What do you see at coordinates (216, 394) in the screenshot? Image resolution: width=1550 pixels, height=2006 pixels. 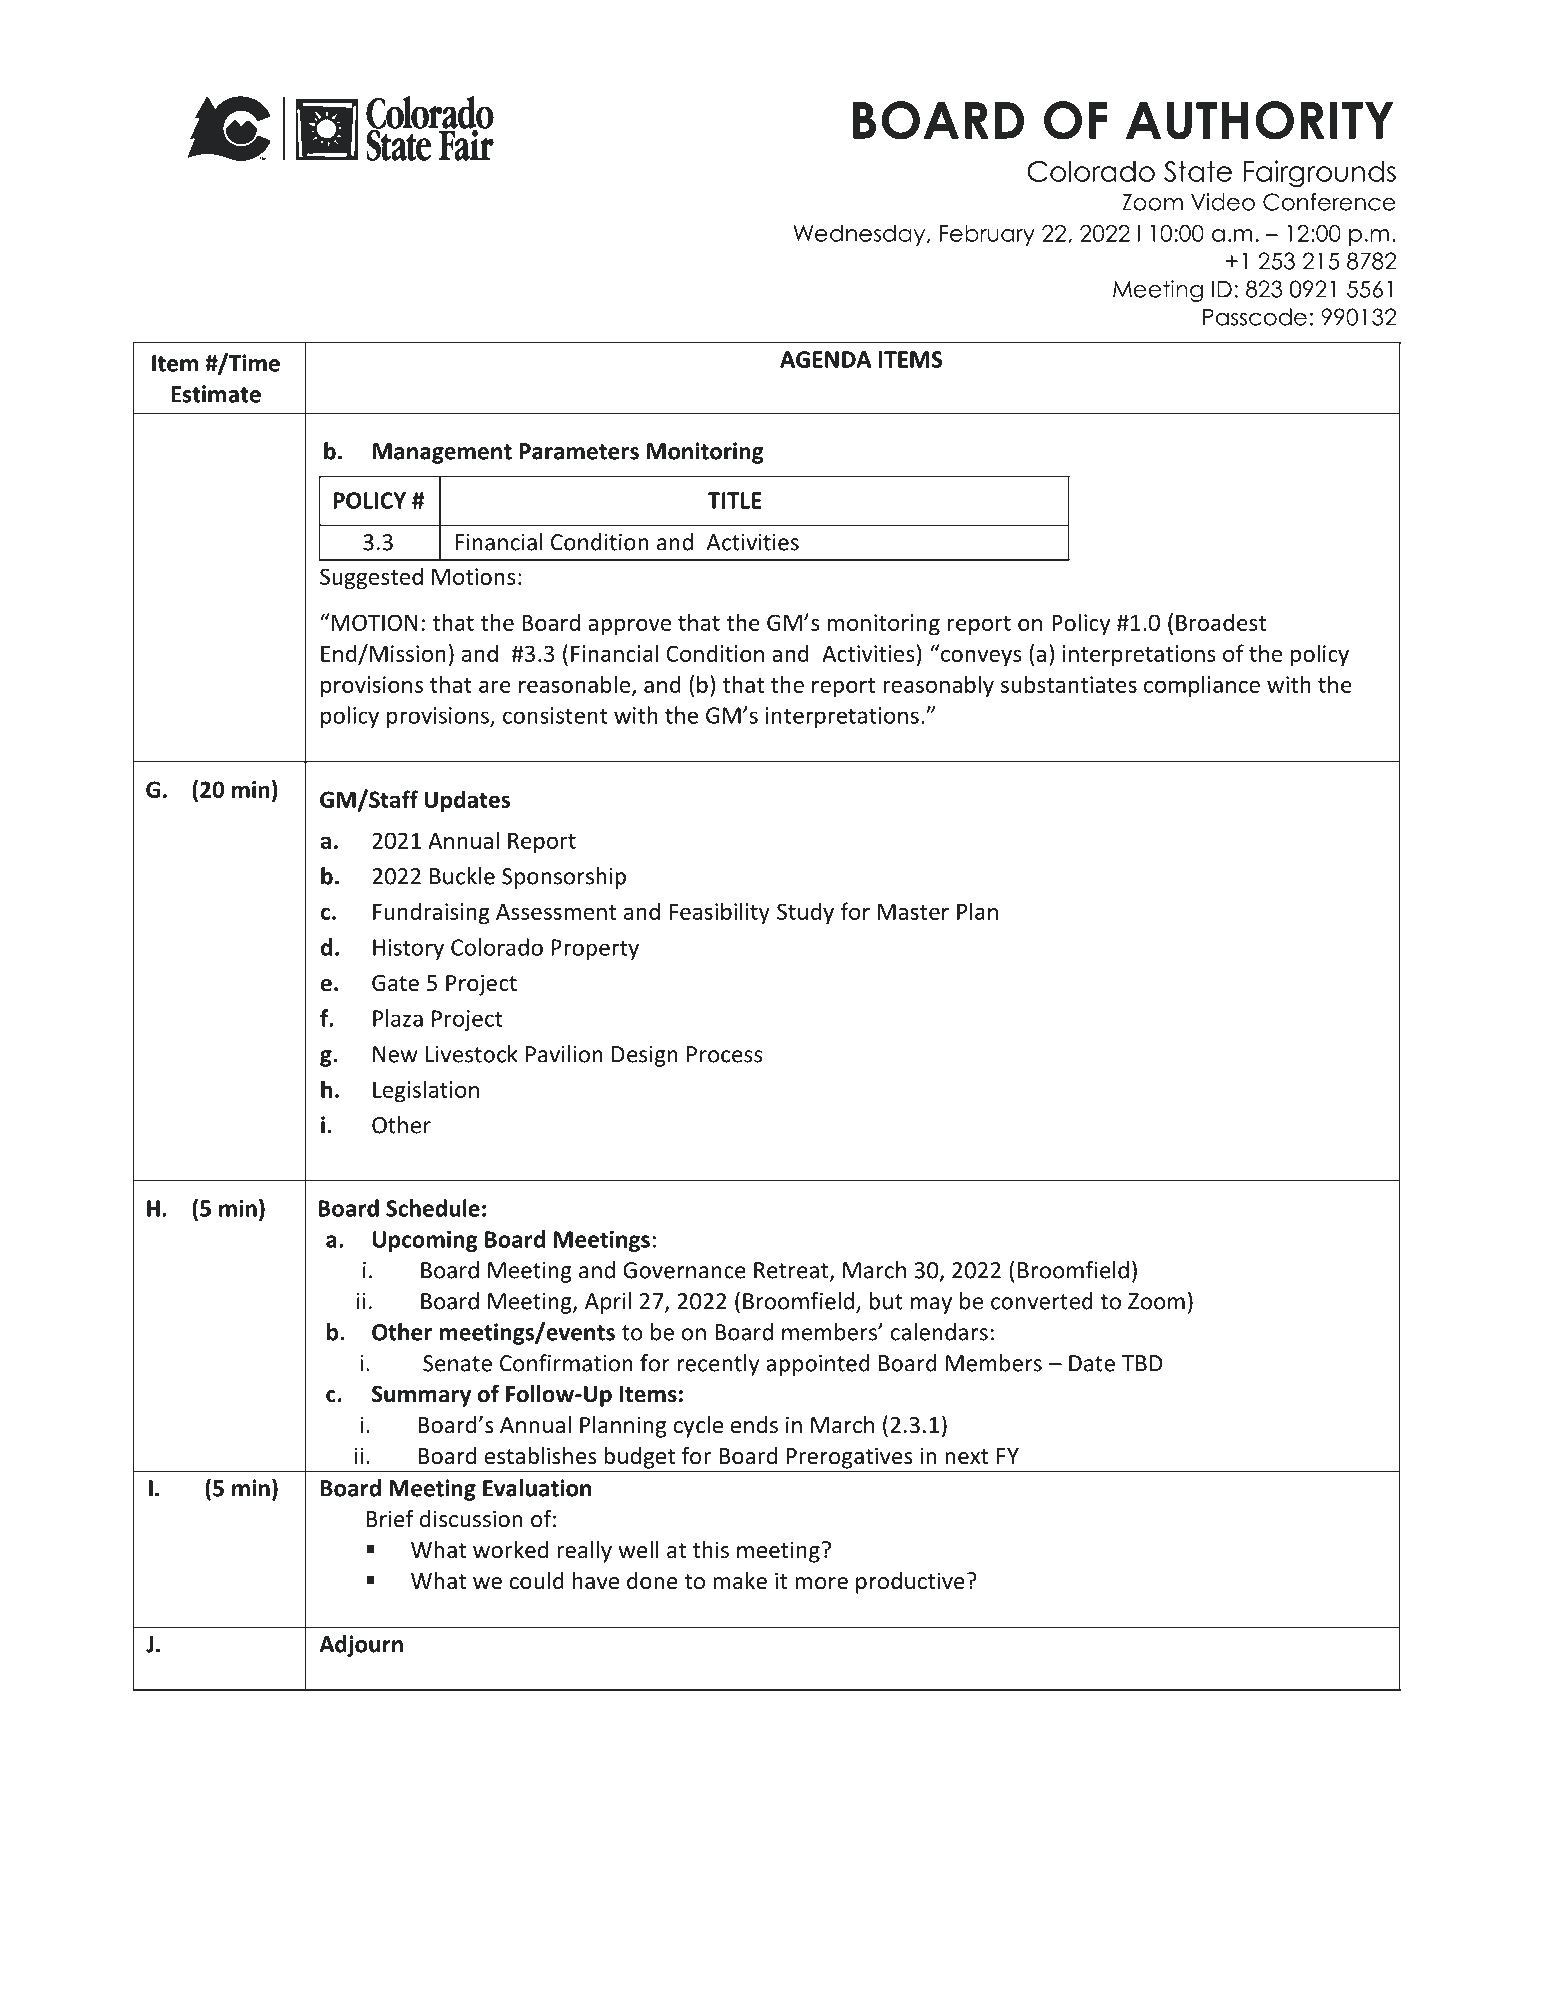 I see `Estimate` at bounding box center [216, 394].
